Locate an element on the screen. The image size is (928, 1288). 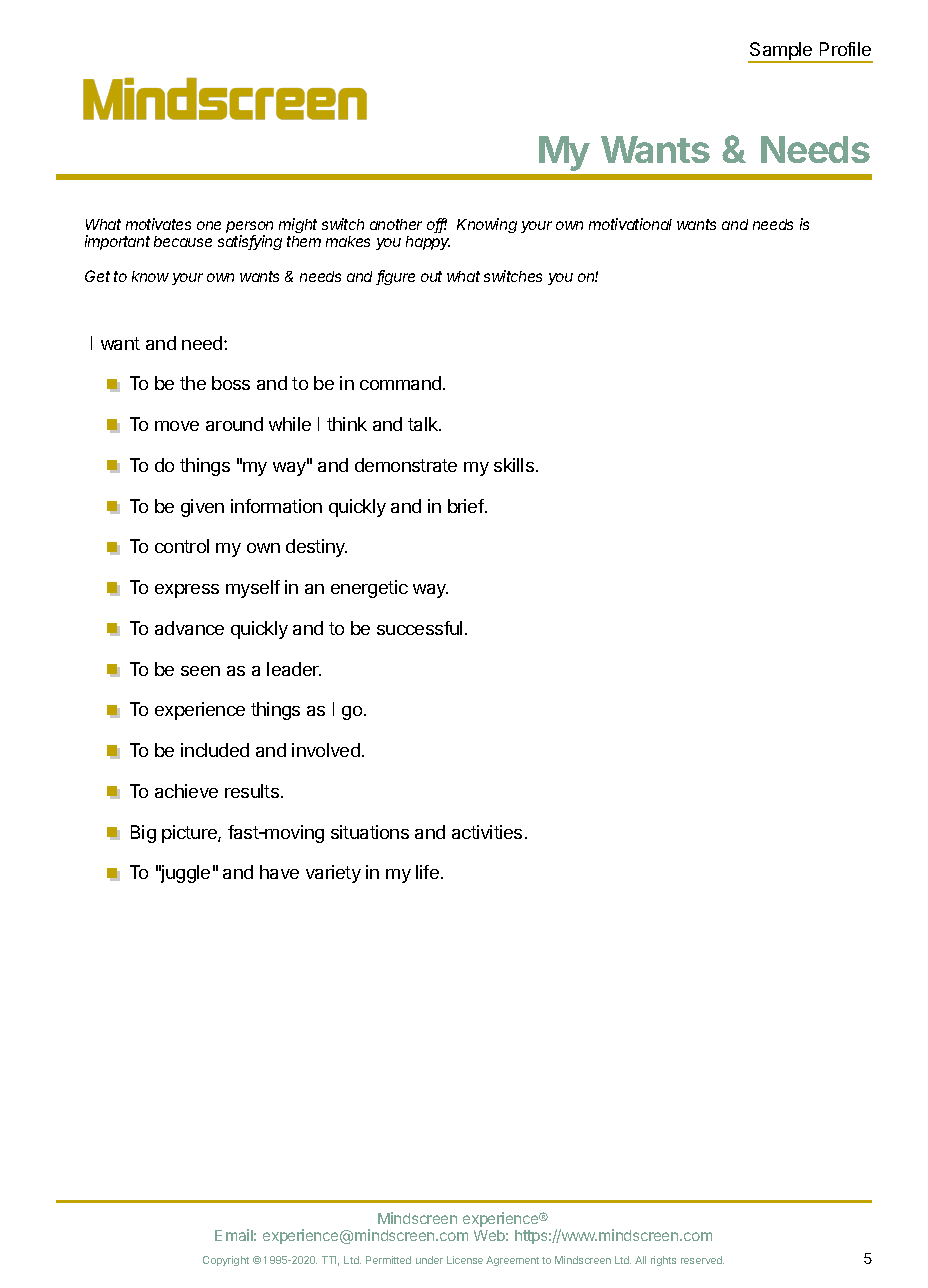
seen is located at coordinates (200, 671).
